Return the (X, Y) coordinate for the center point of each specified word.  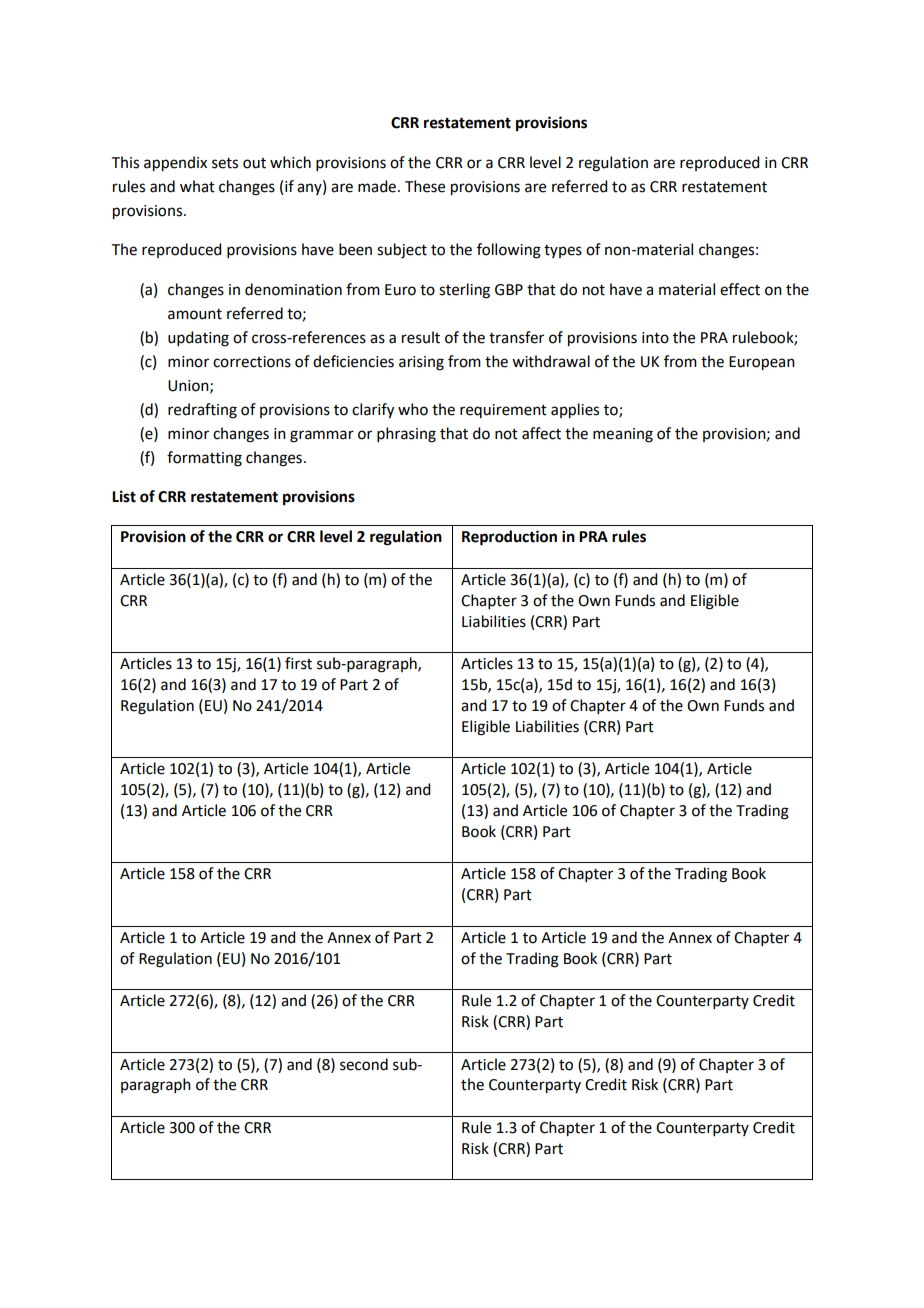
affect (541, 433)
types (563, 251)
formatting (204, 459)
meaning (623, 435)
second (364, 1064)
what (197, 186)
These (425, 186)
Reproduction (509, 538)
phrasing (406, 435)
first (298, 663)
